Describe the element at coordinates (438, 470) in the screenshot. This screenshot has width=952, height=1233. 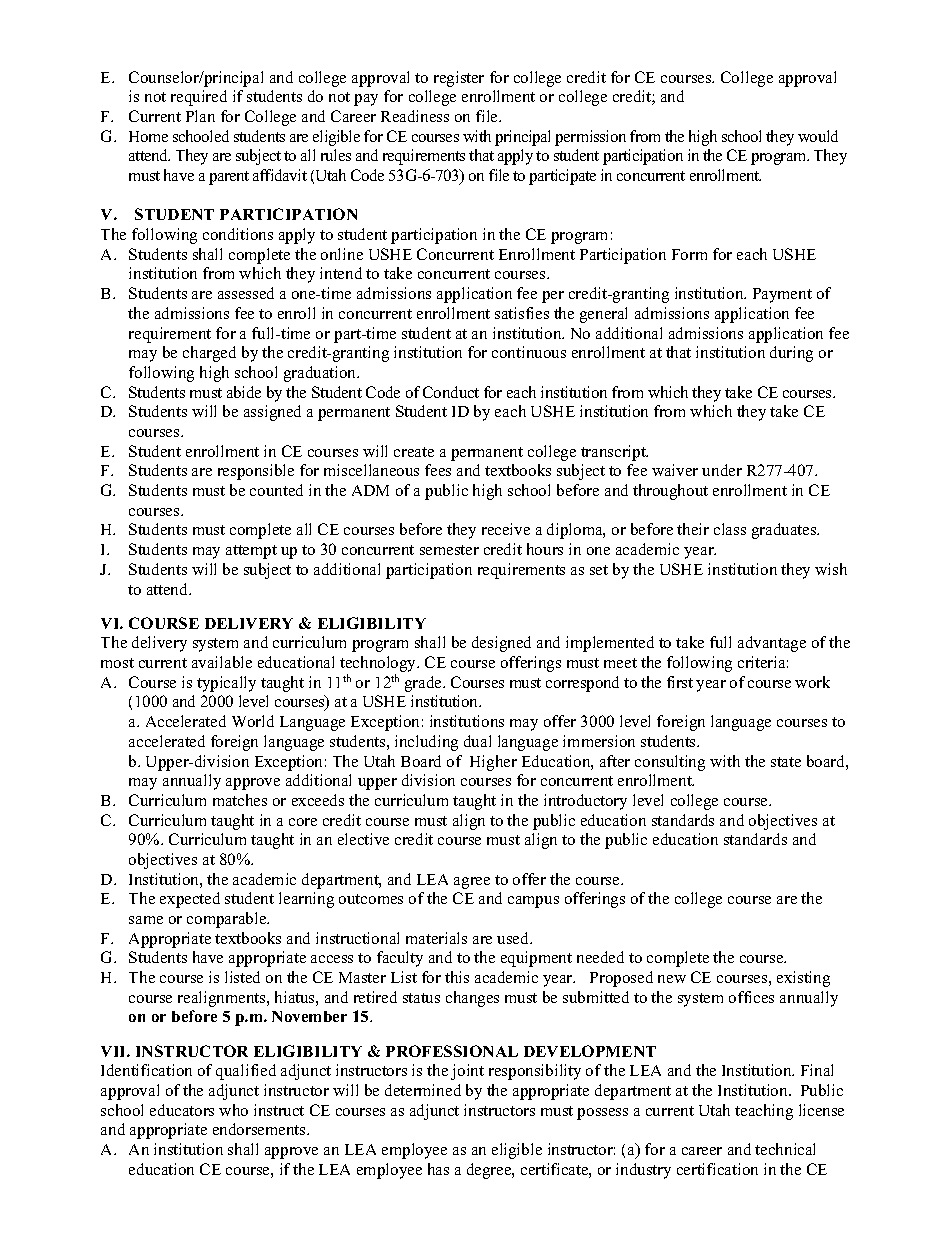
I see `fees` at that location.
